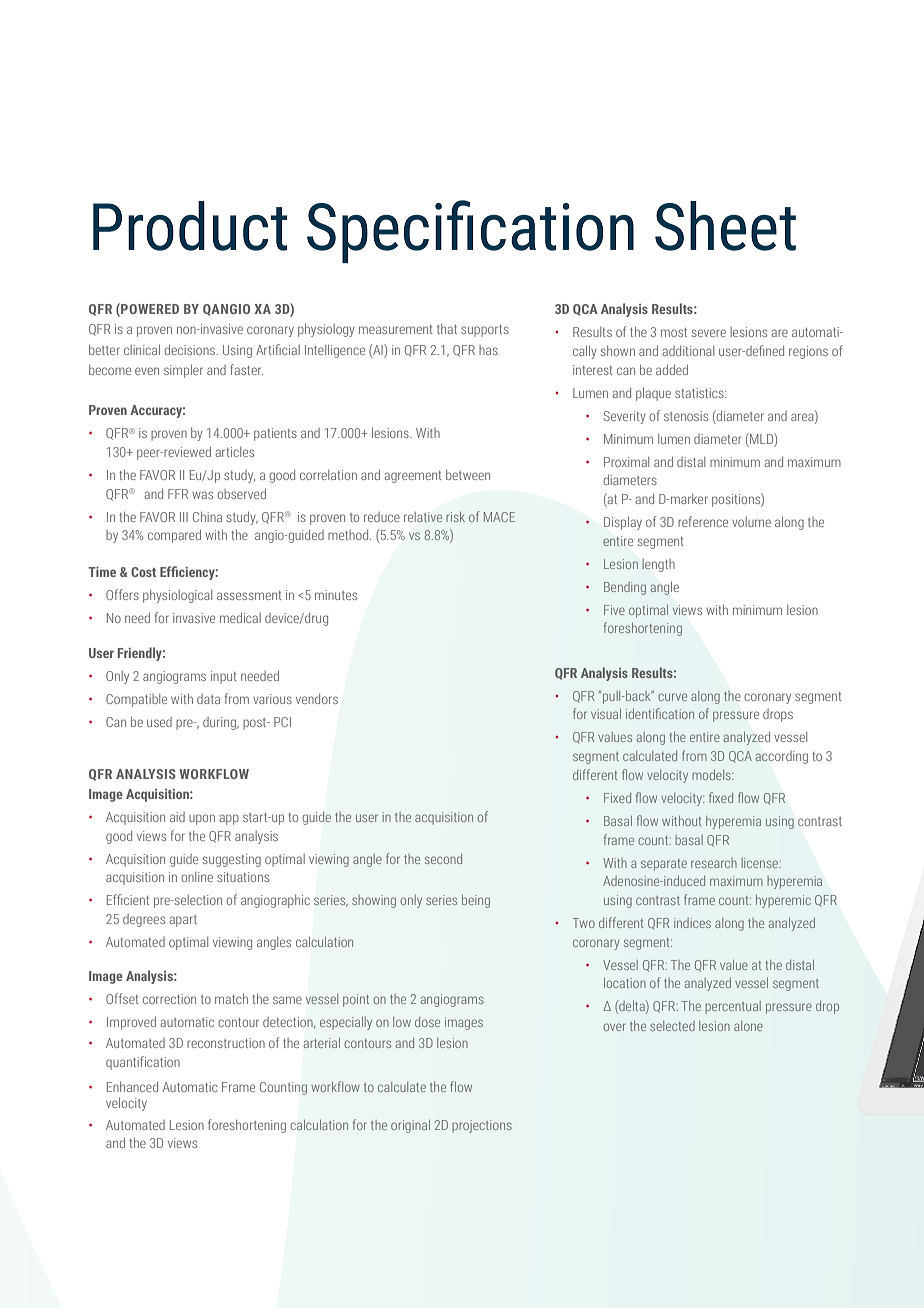 This screenshot has width=924, height=1308. I want to click on Enhanced, so click(132, 1087).
